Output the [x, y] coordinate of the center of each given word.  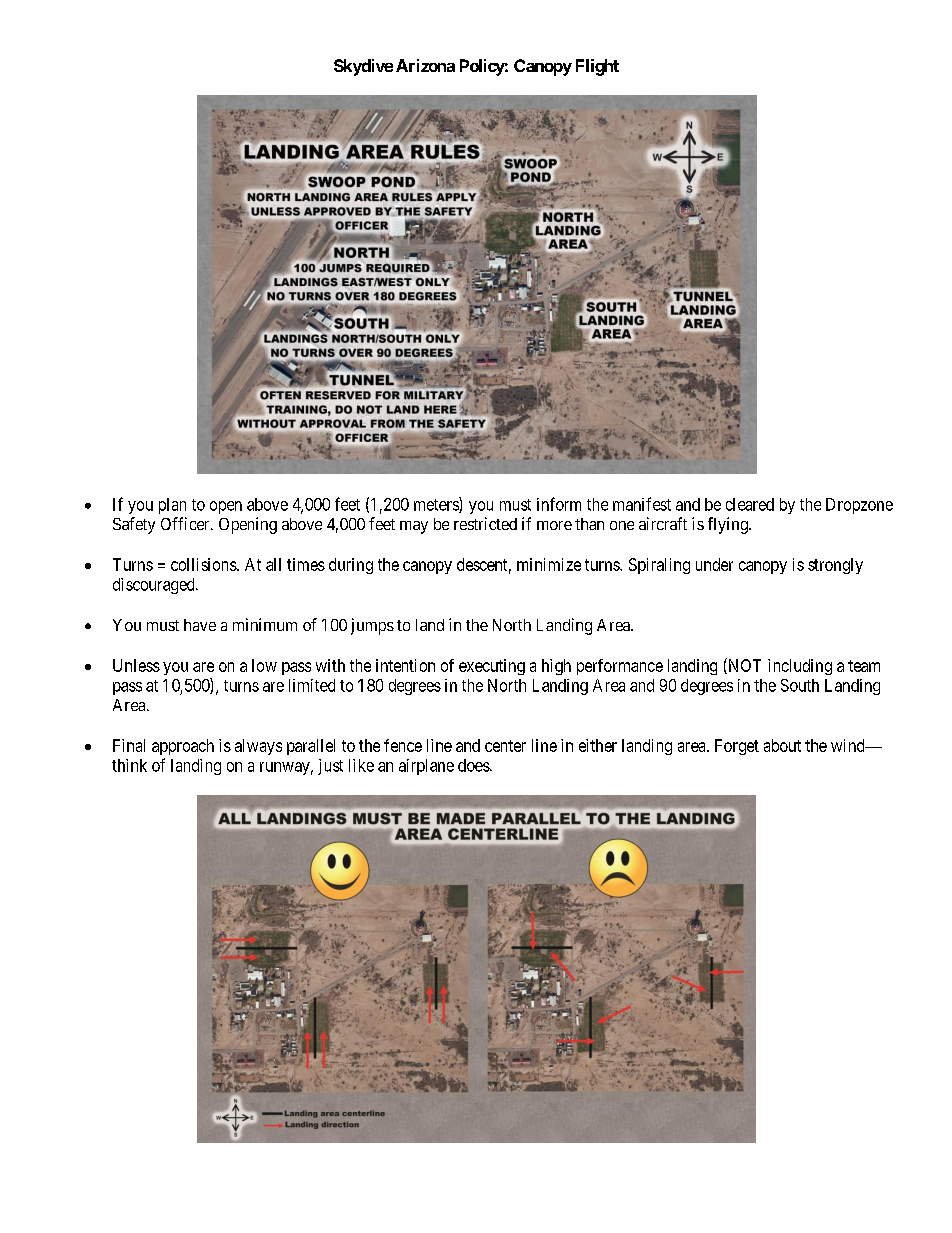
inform [559, 504]
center [505, 746]
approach [183, 747]
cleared [750, 504]
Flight [597, 67]
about [782, 745]
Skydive [363, 67]
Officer [186, 523]
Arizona [425, 65]
